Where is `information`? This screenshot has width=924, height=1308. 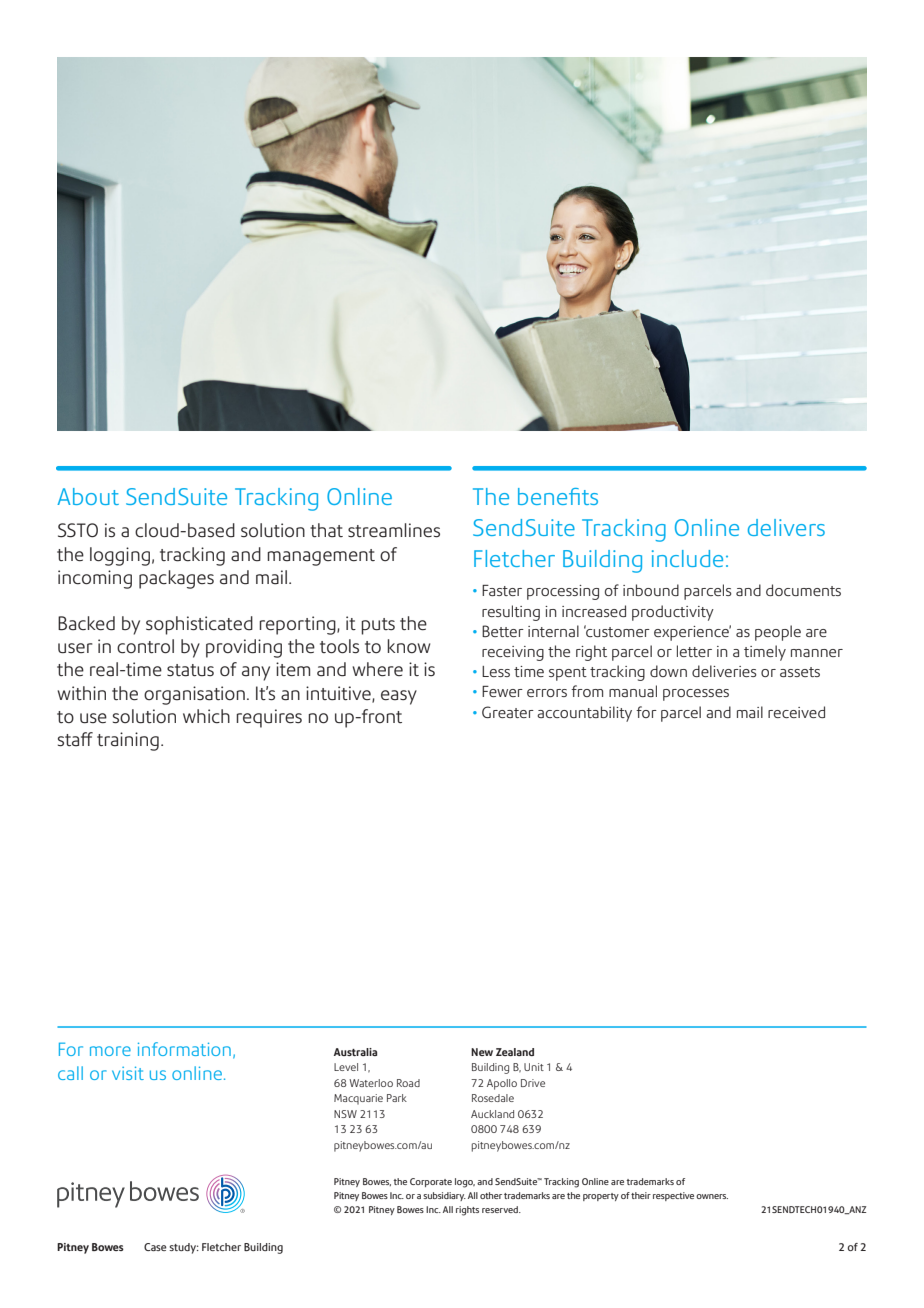
information is located at coordinates (184, 1049).
